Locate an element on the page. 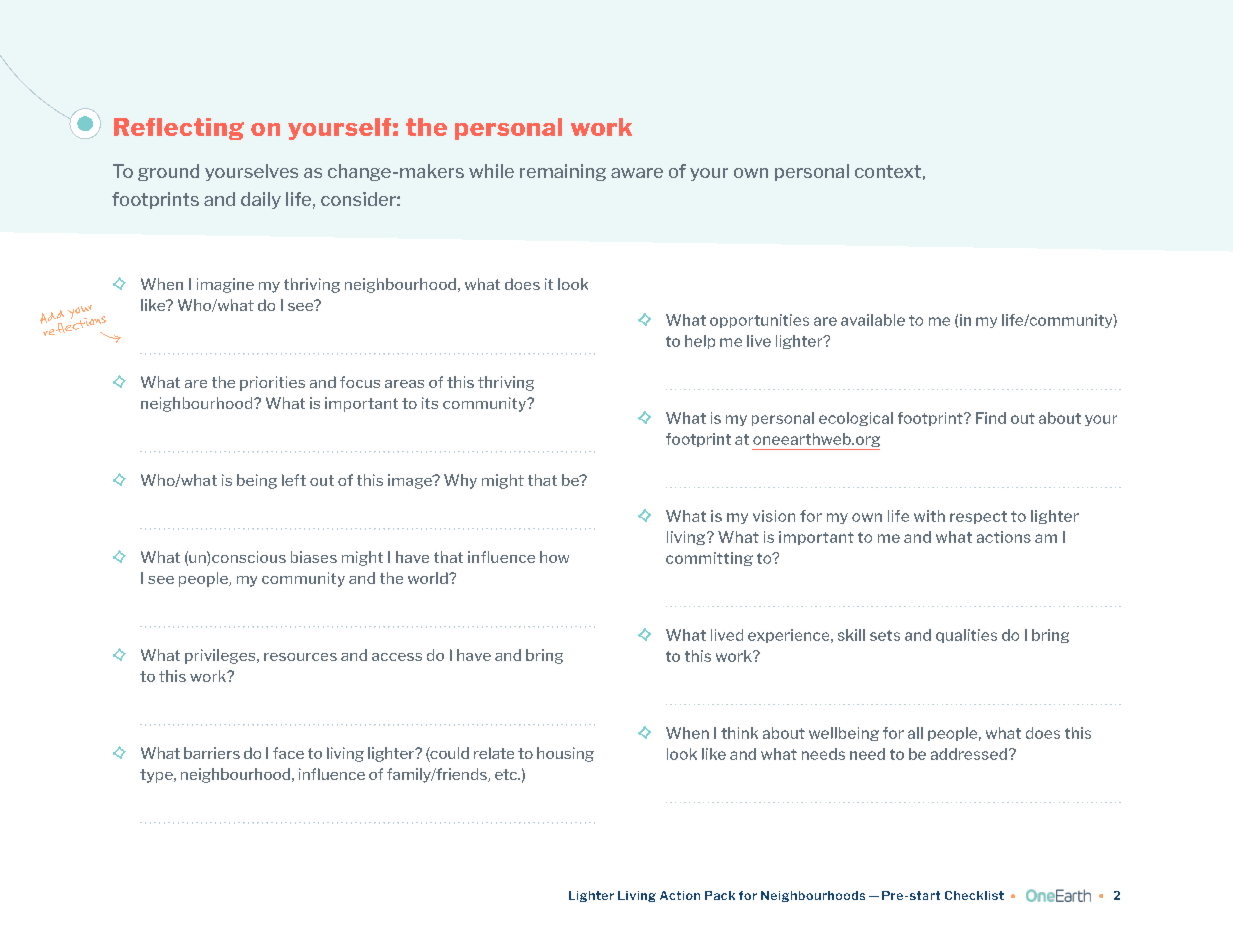  resources is located at coordinates (300, 657).
